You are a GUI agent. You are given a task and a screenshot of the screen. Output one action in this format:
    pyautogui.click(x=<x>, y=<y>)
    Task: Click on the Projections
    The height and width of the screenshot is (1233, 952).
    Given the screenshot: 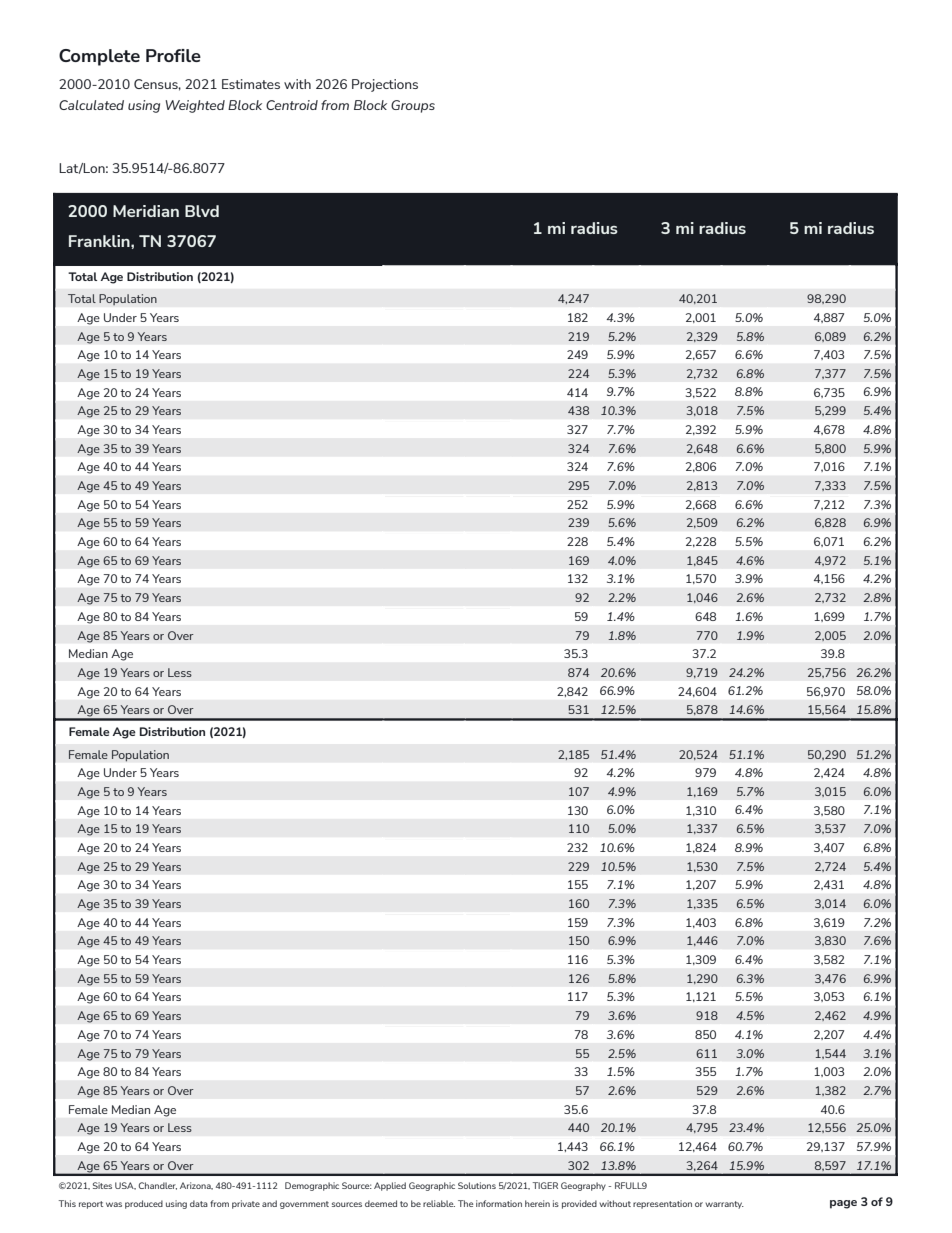 What is the action you would take?
    pyautogui.click(x=385, y=85)
